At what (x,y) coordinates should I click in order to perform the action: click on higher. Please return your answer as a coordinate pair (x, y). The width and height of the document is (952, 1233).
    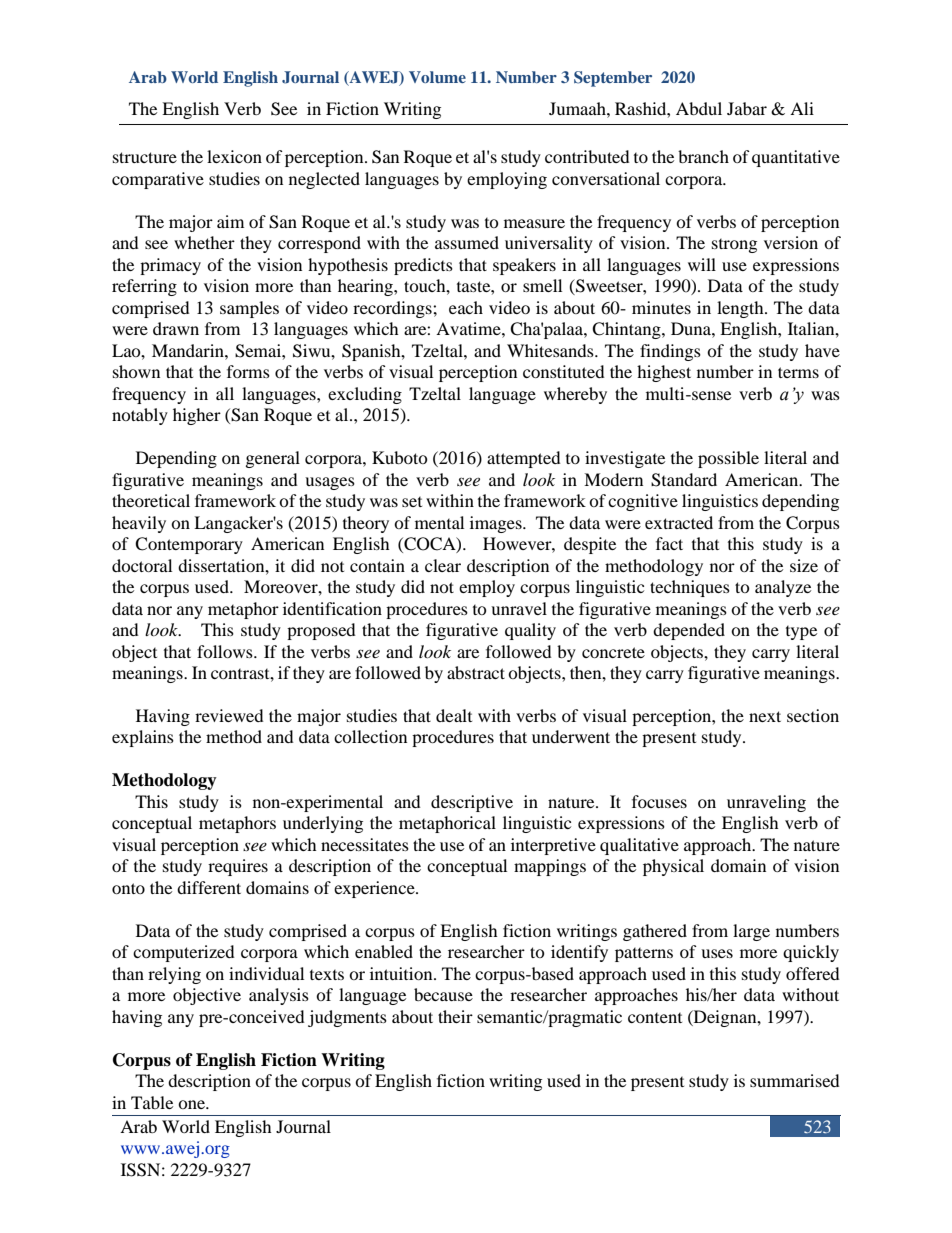
    Looking at the image, I should click on (197, 416).
